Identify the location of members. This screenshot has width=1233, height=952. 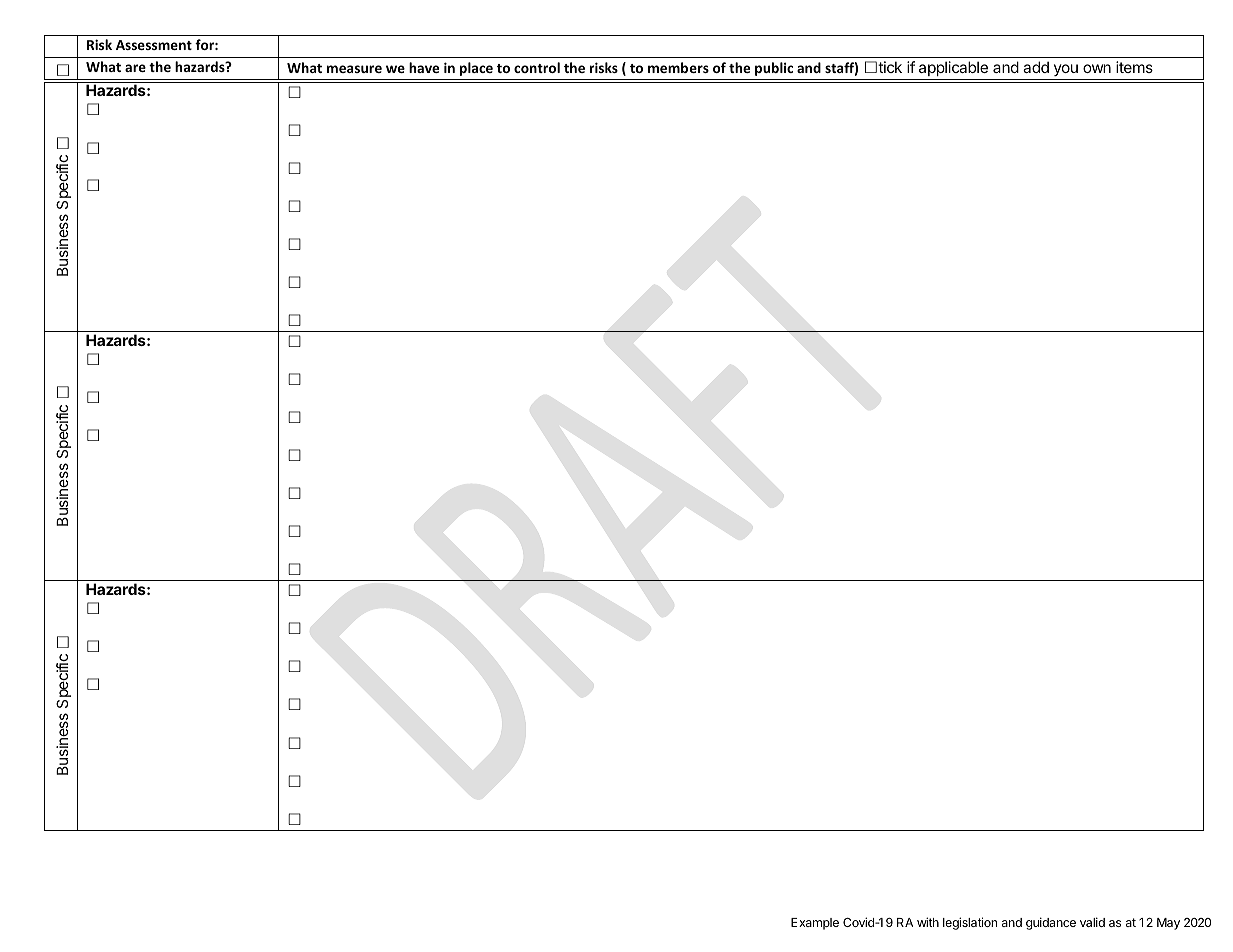
(678, 67).
